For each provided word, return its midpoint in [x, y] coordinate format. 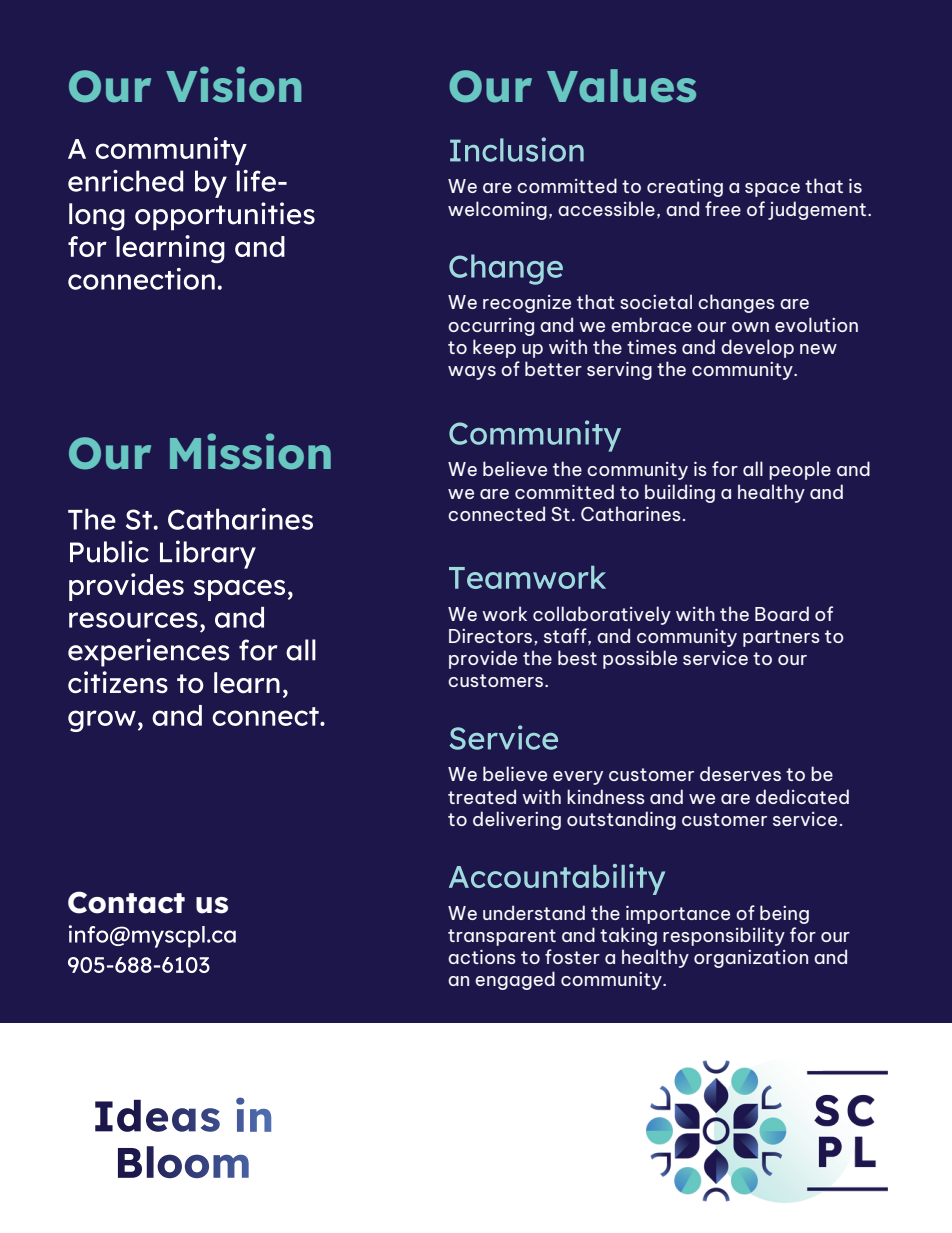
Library [208, 554]
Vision [234, 84]
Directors [492, 636]
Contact [126, 902]
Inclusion [517, 149]
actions [482, 956]
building [680, 493]
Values [621, 86]
